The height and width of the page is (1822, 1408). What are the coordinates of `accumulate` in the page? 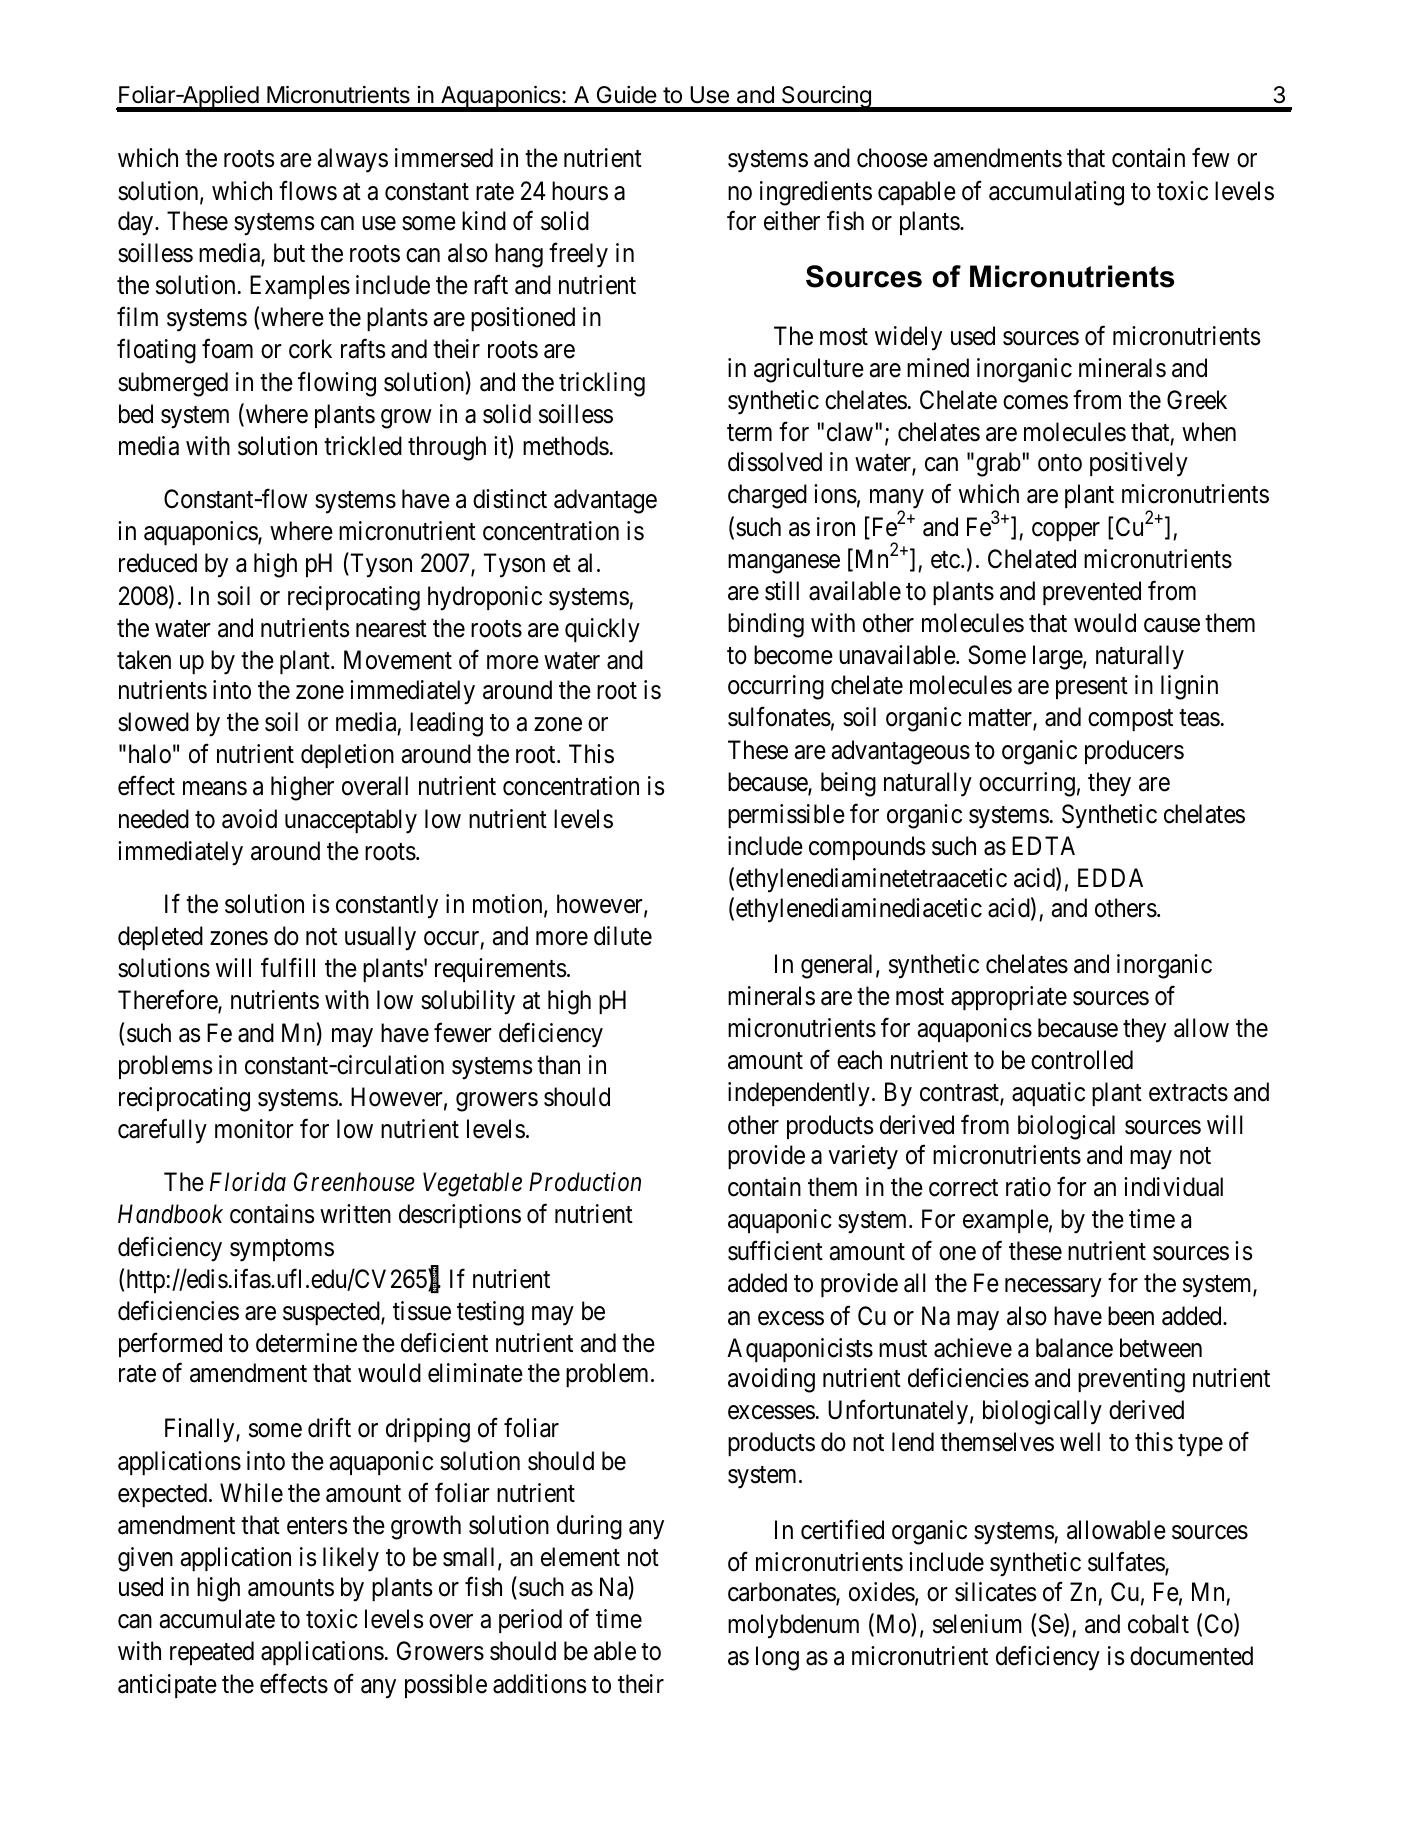 It's located at (217, 1619).
